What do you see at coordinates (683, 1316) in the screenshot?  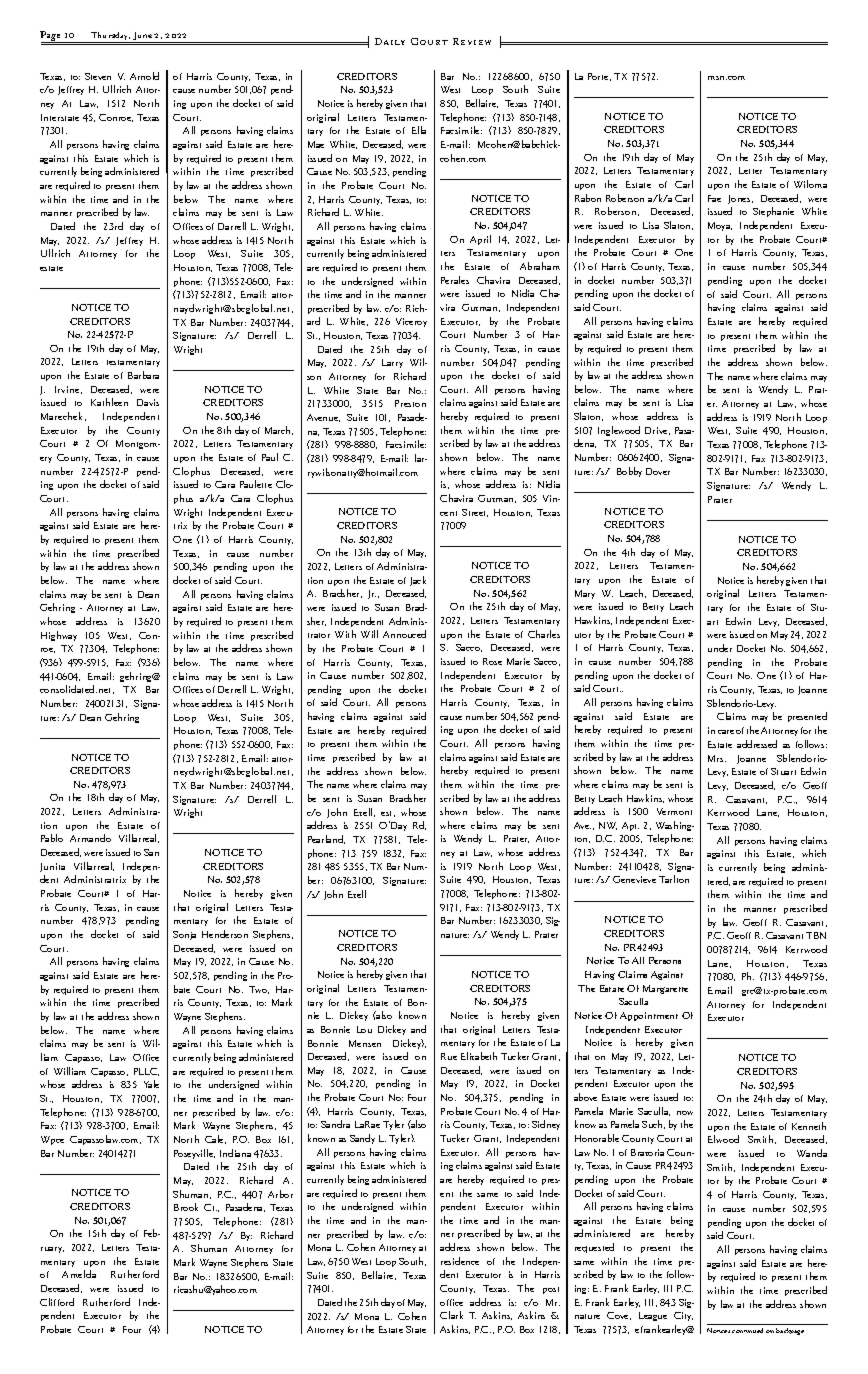 I see `City` at bounding box center [683, 1316].
